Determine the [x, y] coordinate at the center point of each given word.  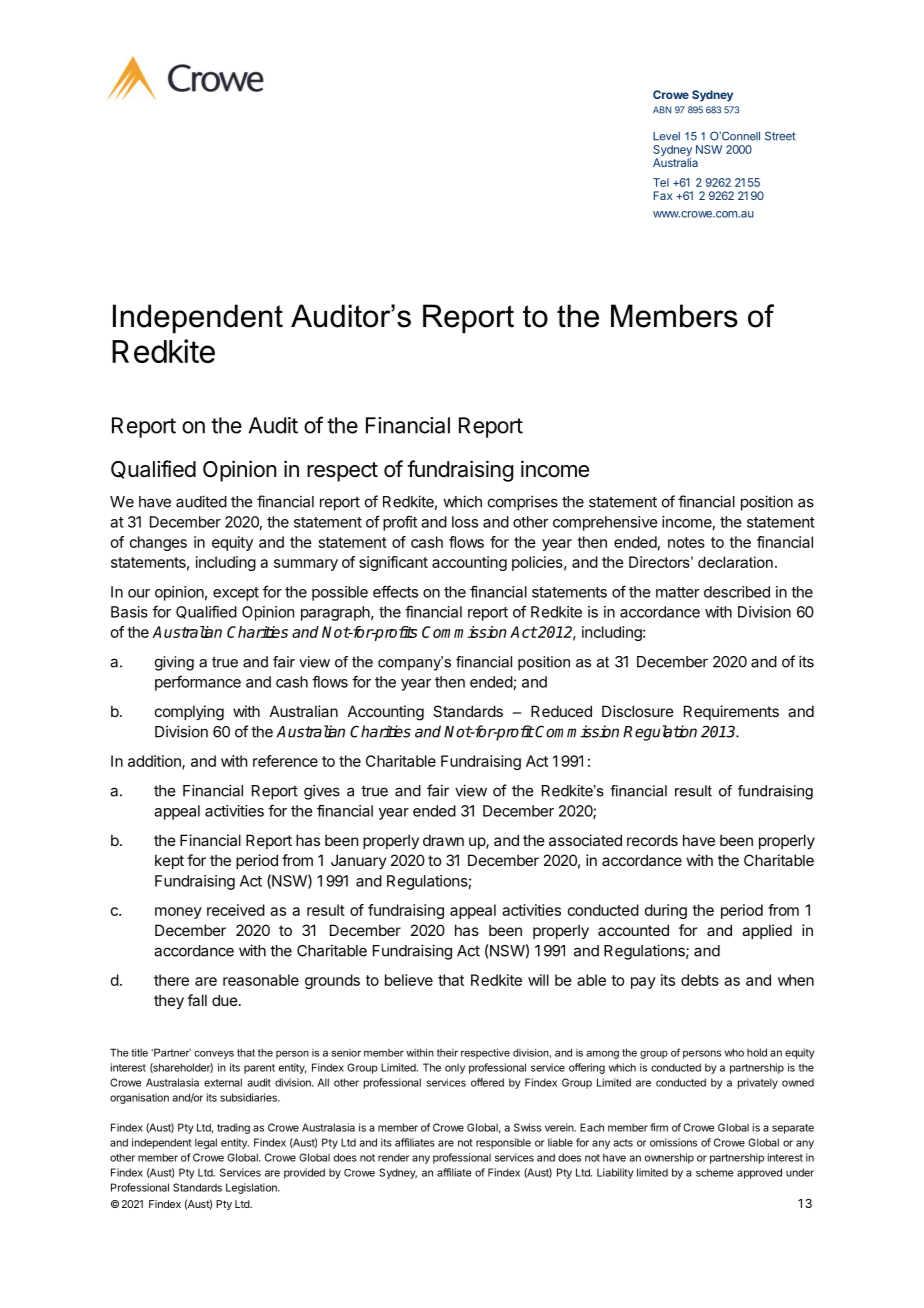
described [737, 592]
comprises [523, 503]
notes [686, 542]
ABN [662, 110]
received [236, 910]
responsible [503, 1143]
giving [174, 663]
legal [206, 1143]
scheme [715, 1172]
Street [780, 136]
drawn [443, 840]
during [666, 911]
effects [395, 591]
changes [158, 543]
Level [666, 136]
